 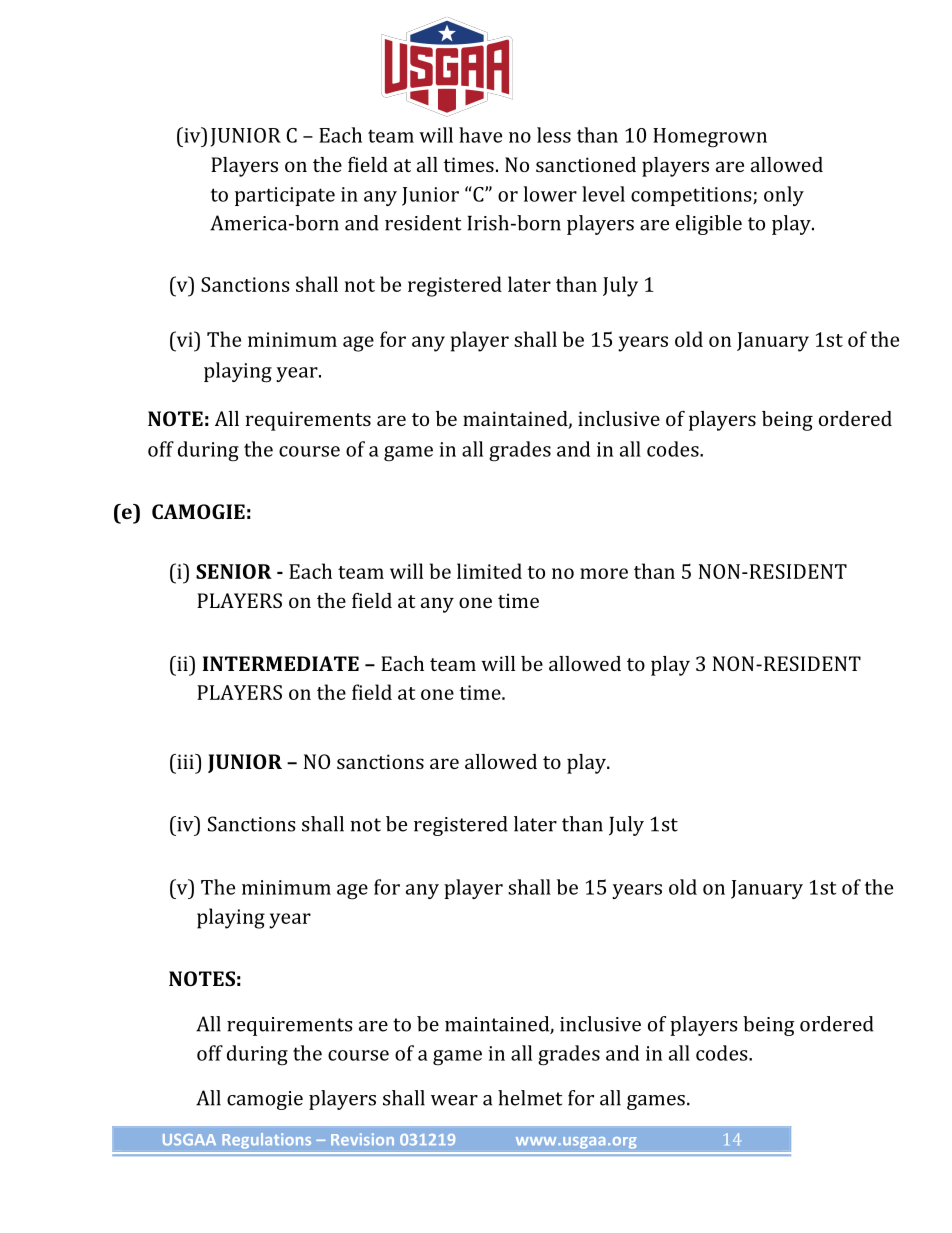 What do you see at coordinates (454, 1100) in the screenshot?
I see `wear` at bounding box center [454, 1100].
